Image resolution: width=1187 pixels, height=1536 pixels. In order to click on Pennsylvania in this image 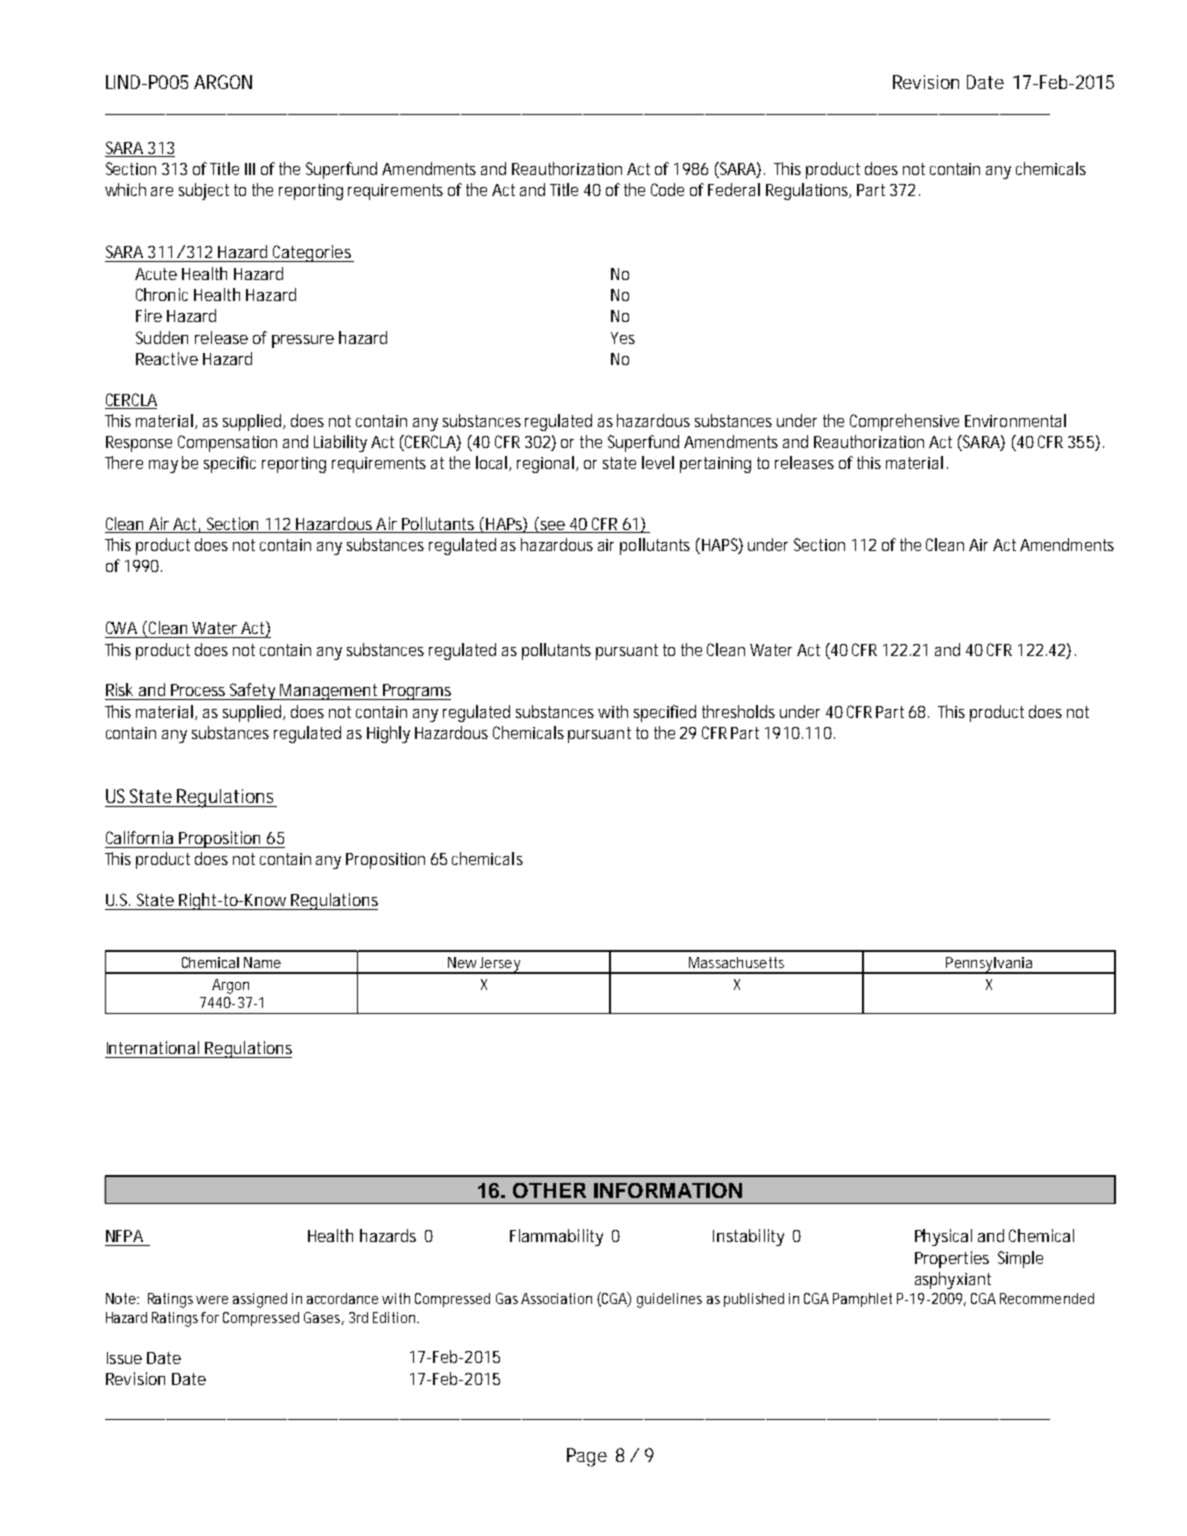, I will do `click(990, 965)`.
